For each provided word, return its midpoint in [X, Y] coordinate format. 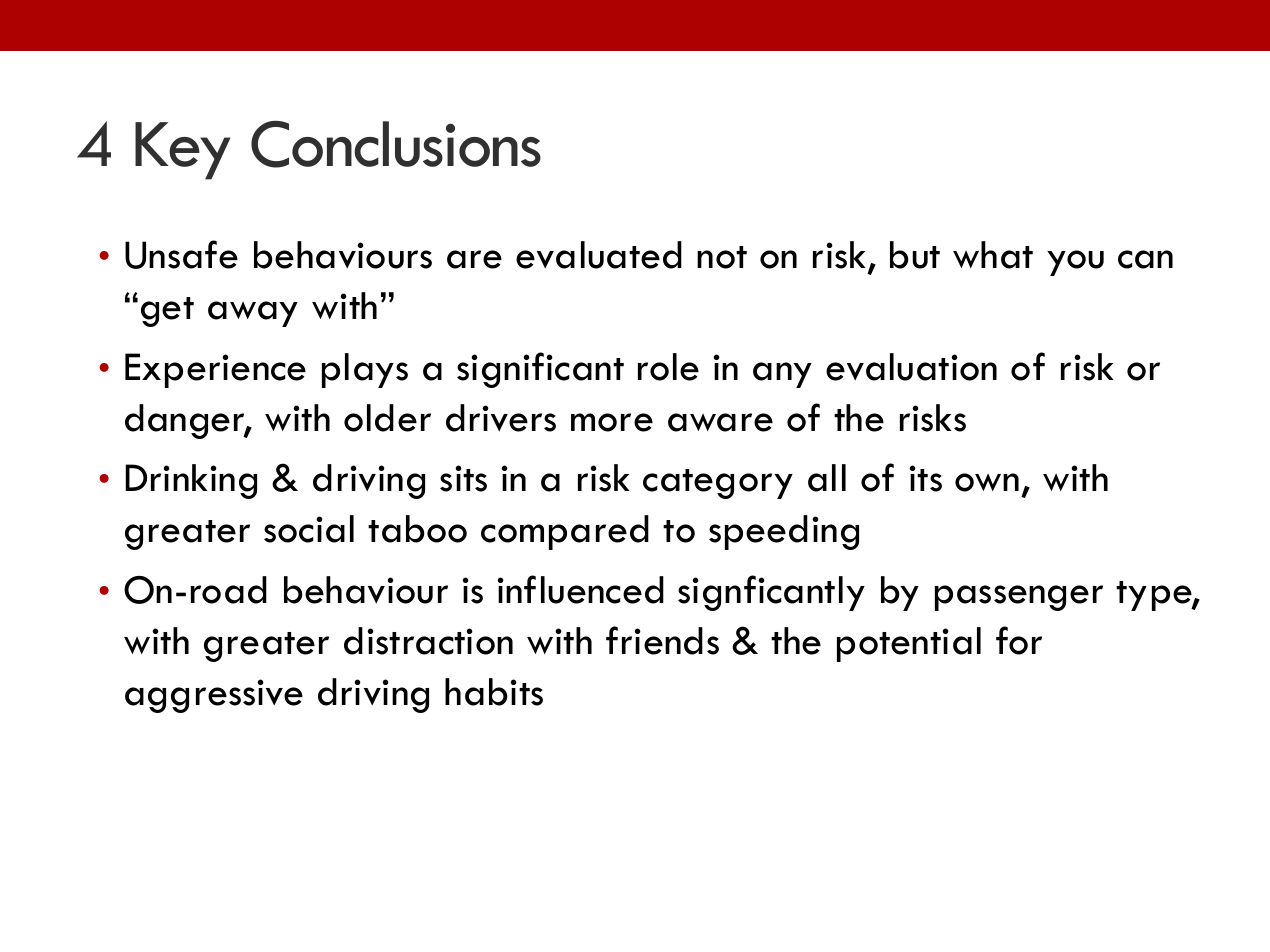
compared [565, 532]
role [668, 367]
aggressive [214, 696]
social [309, 529]
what [993, 255]
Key [182, 151]
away [253, 314]
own [987, 482]
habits [494, 692]
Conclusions [396, 144]
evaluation [911, 367]
